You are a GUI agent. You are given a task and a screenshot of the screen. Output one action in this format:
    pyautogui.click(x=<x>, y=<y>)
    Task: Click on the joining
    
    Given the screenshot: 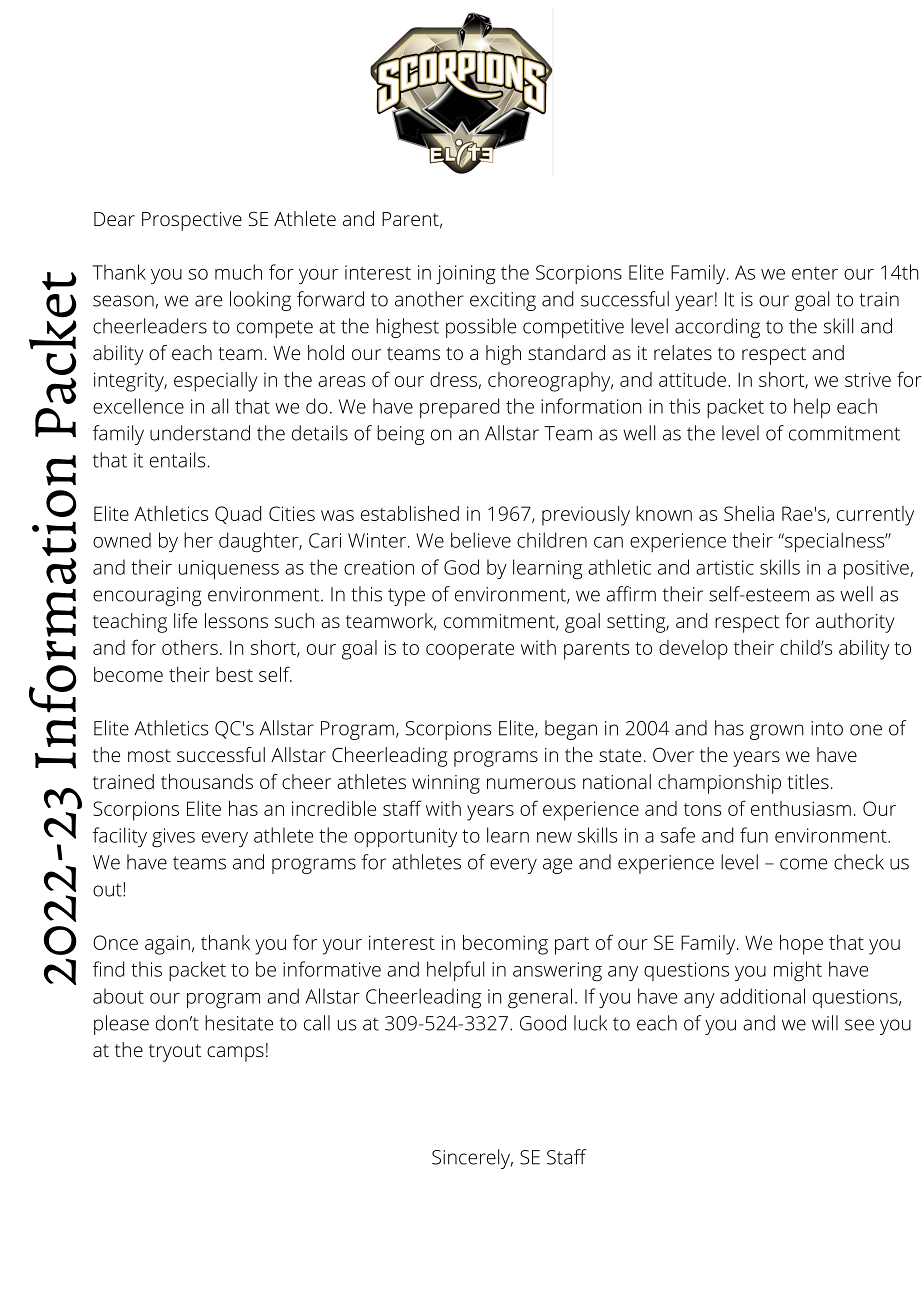 What is the action you would take?
    pyautogui.click(x=466, y=275)
